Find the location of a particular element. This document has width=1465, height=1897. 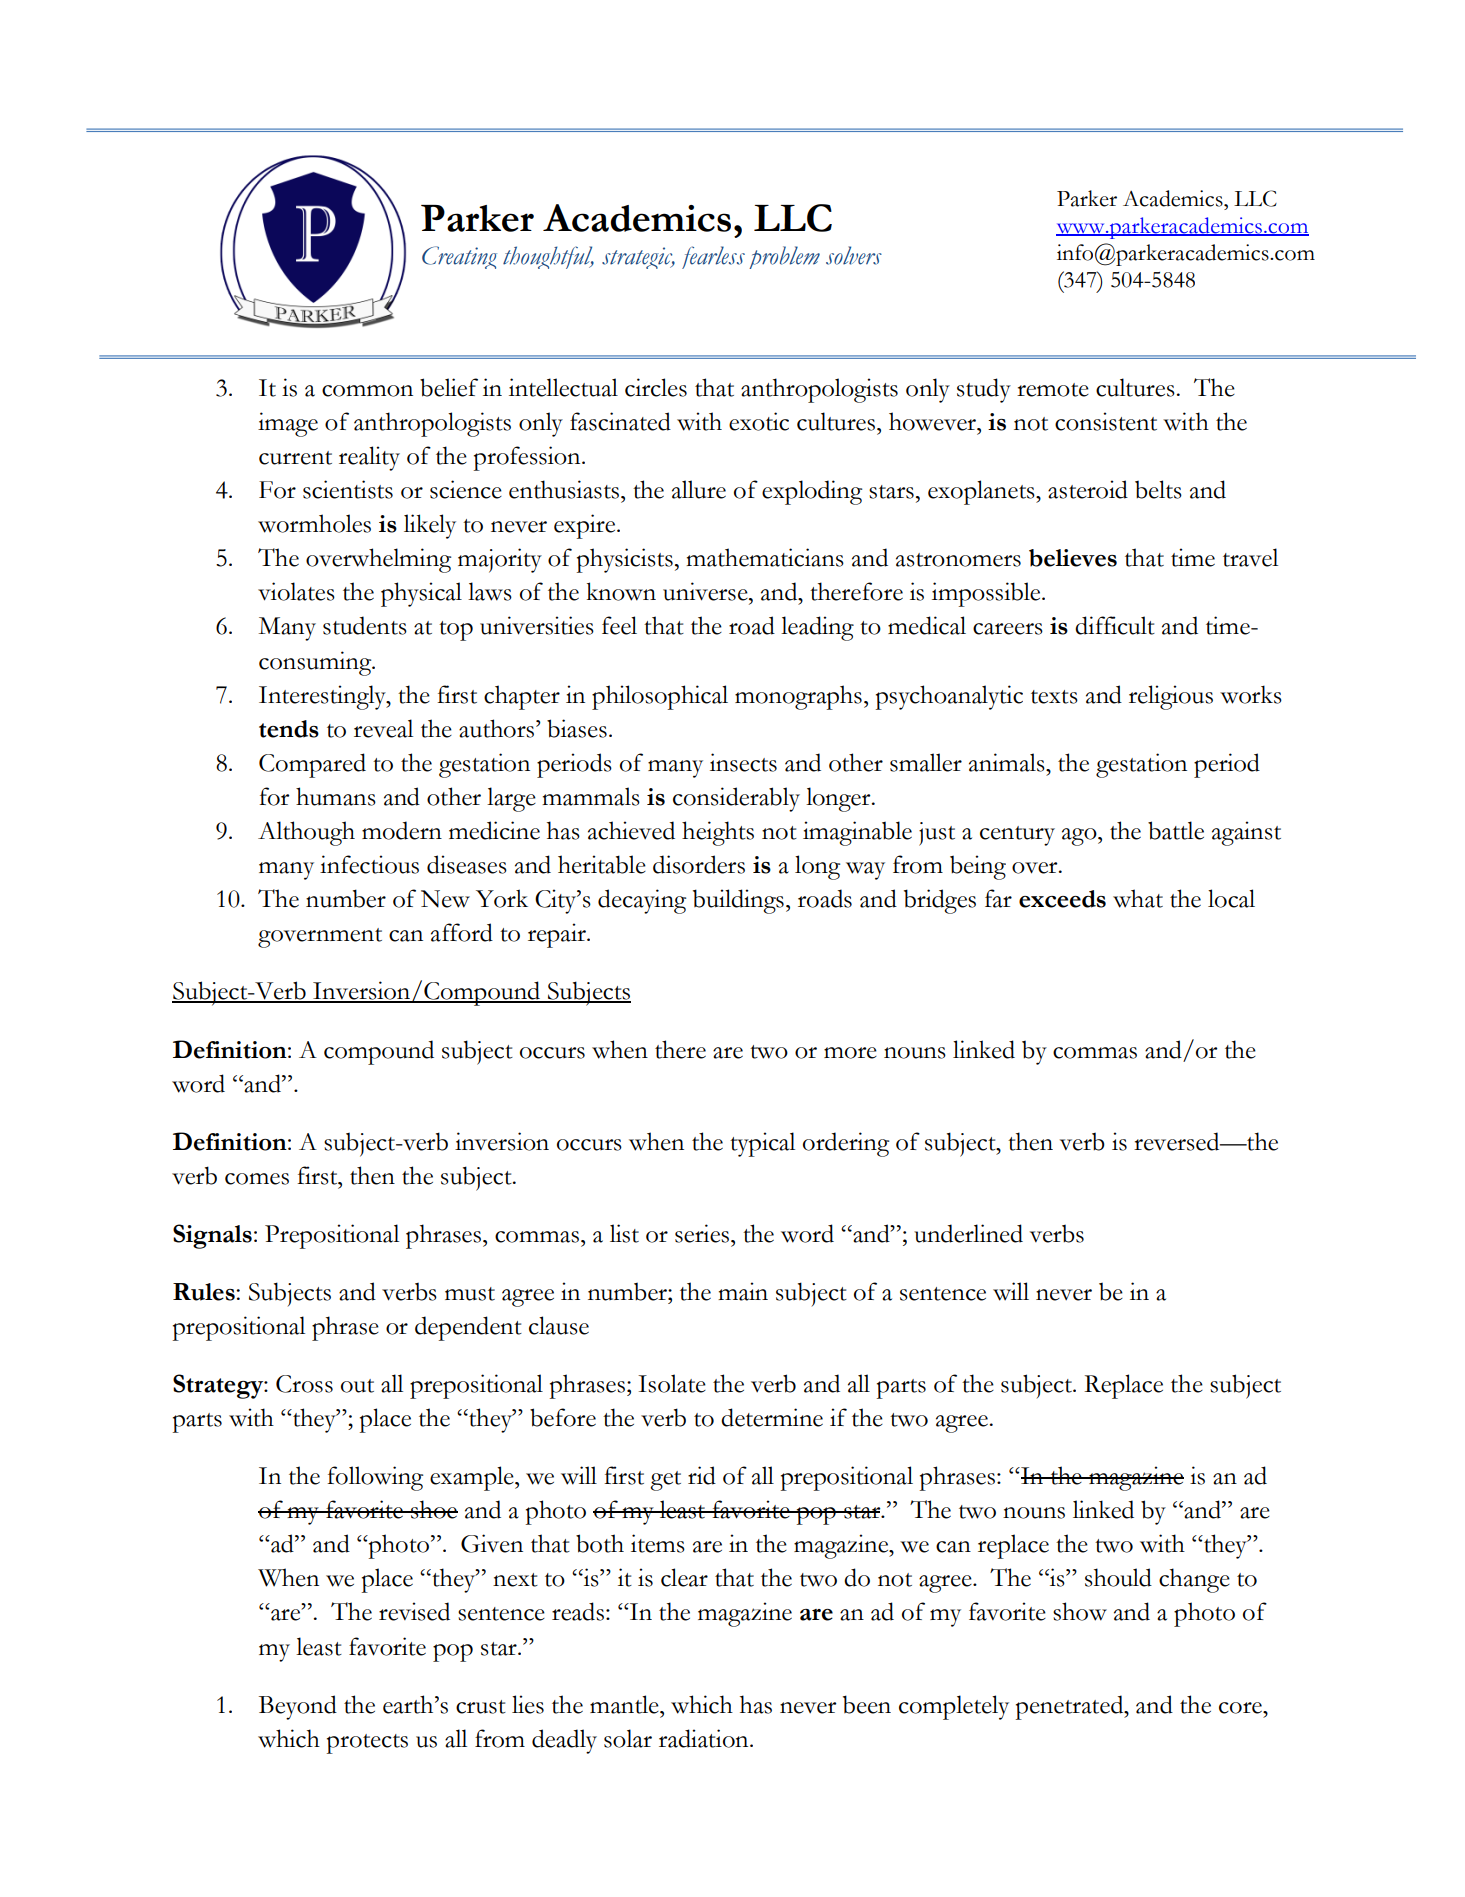

what is located at coordinates (1138, 898).
